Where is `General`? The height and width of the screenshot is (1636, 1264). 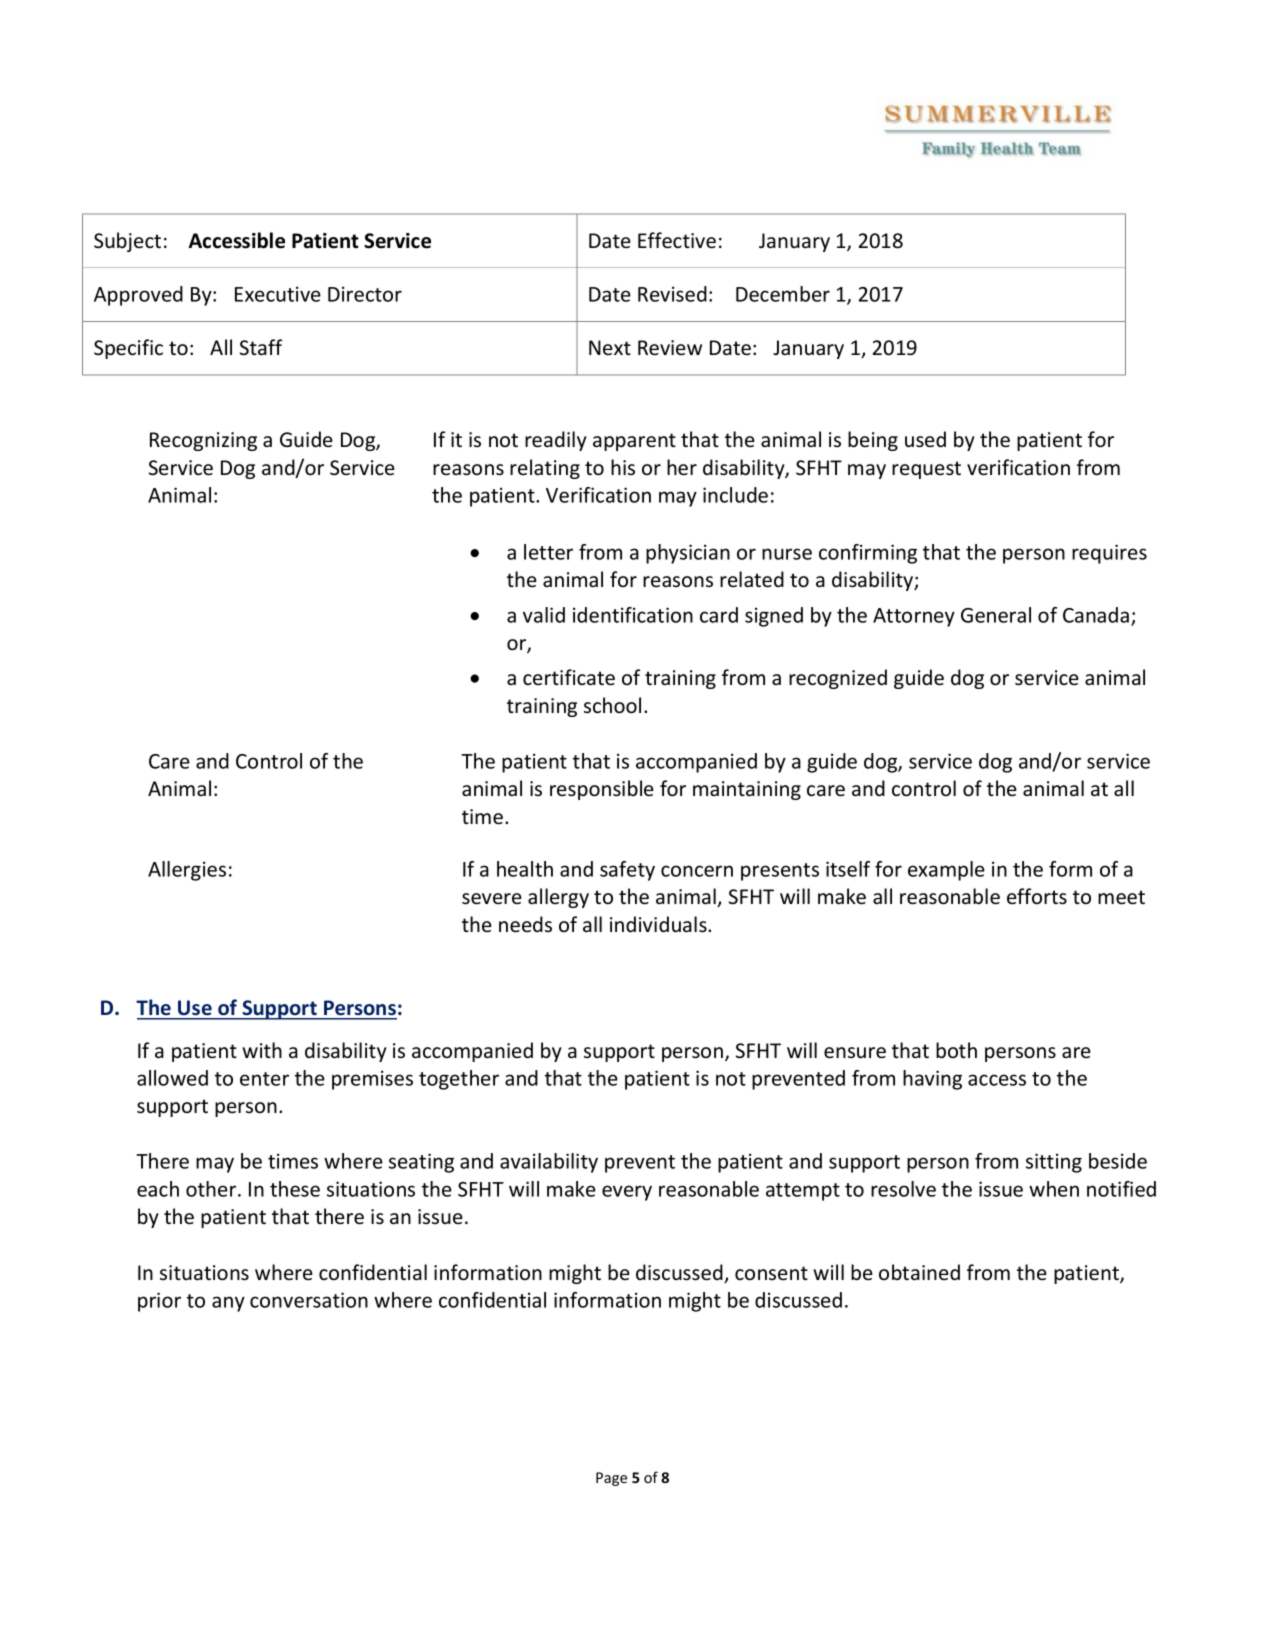 General is located at coordinates (996, 615).
